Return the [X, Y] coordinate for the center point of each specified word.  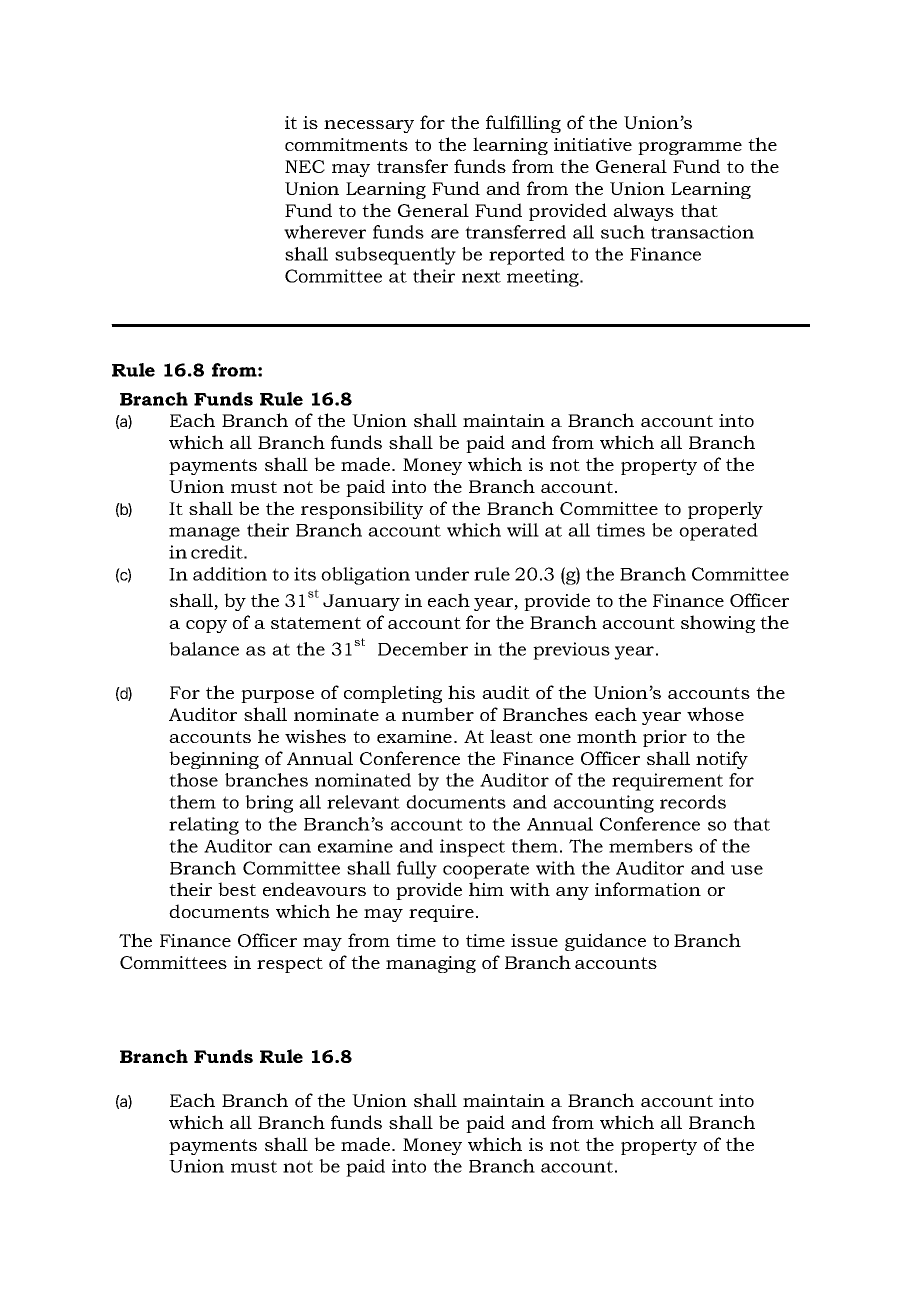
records [693, 802]
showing [718, 624]
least [511, 736]
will [523, 530]
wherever [325, 232]
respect [290, 965]
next [481, 276]
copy [206, 626]
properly [725, 510]
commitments [346, 144]
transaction [702, 232]
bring [269, 804]
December [423, 649]
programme [690, 148]
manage [204, 534]
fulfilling [523, 124]
